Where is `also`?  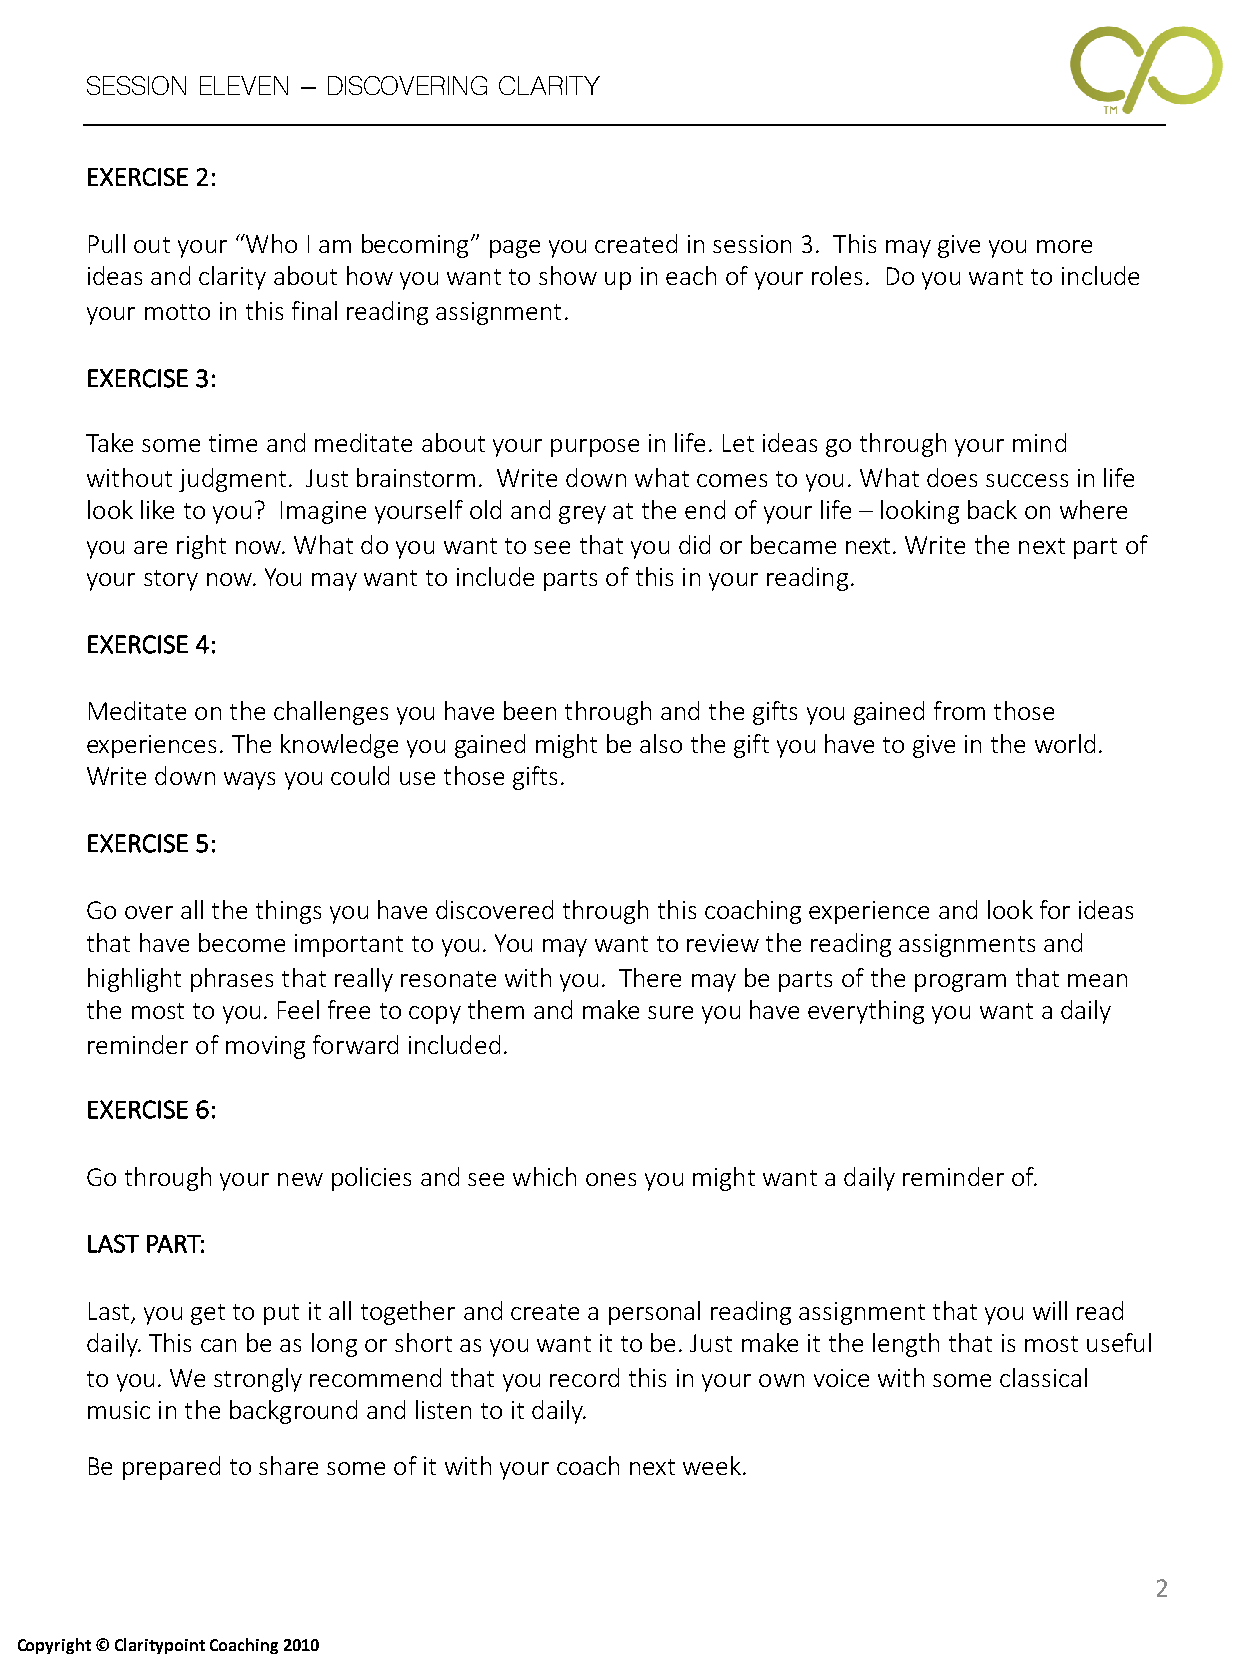 also is located at coordinates (661, 743).
